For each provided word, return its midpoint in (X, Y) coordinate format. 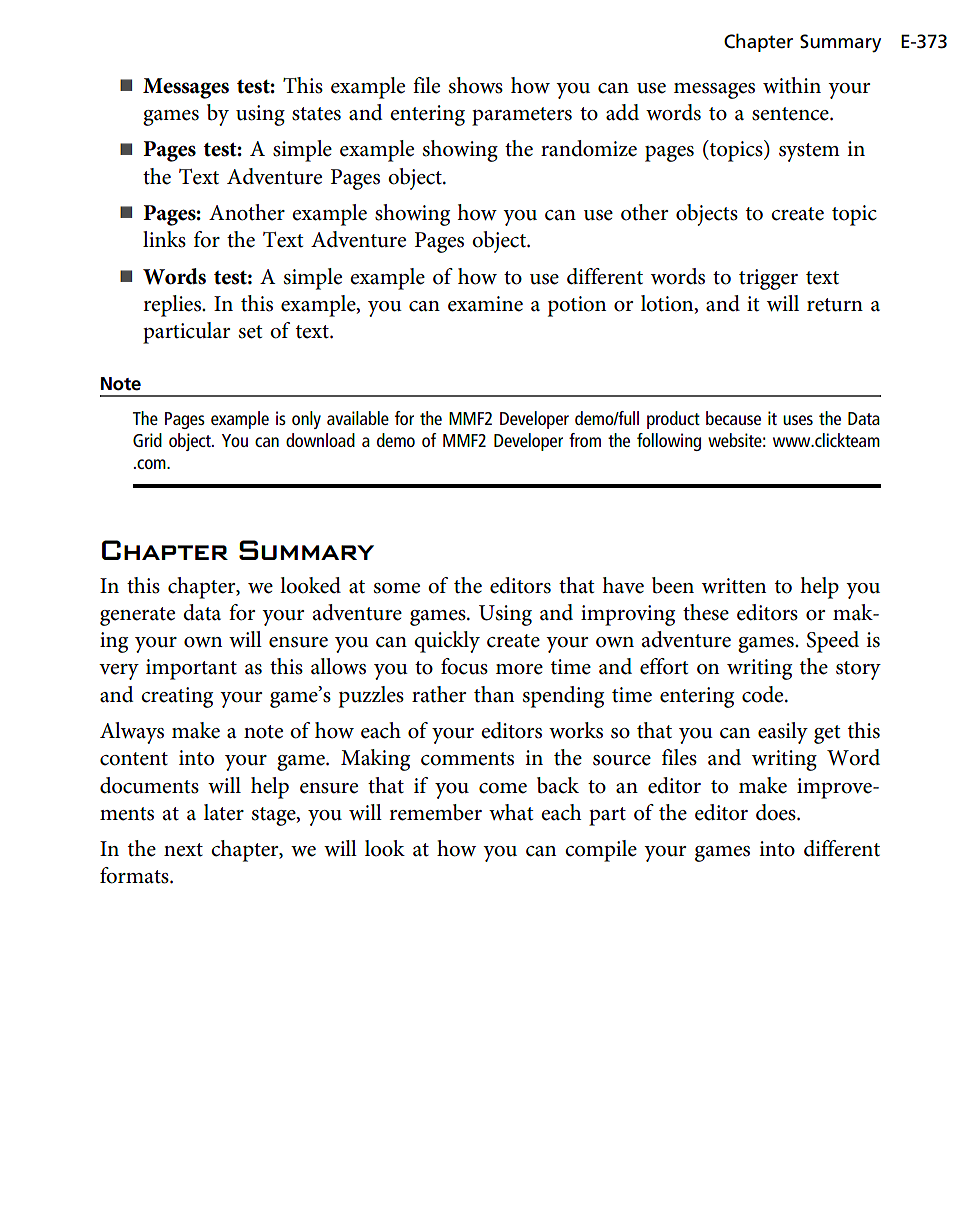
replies (173, 306)
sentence (791, 114)
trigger (768, 279)
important (191, 669)
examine (485, 304)
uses (798, 420)
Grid (147, 440)
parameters (522, 116)
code (764, 694)
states (316, 114)
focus (464, 666)
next (183, 850)
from (585, 440)
